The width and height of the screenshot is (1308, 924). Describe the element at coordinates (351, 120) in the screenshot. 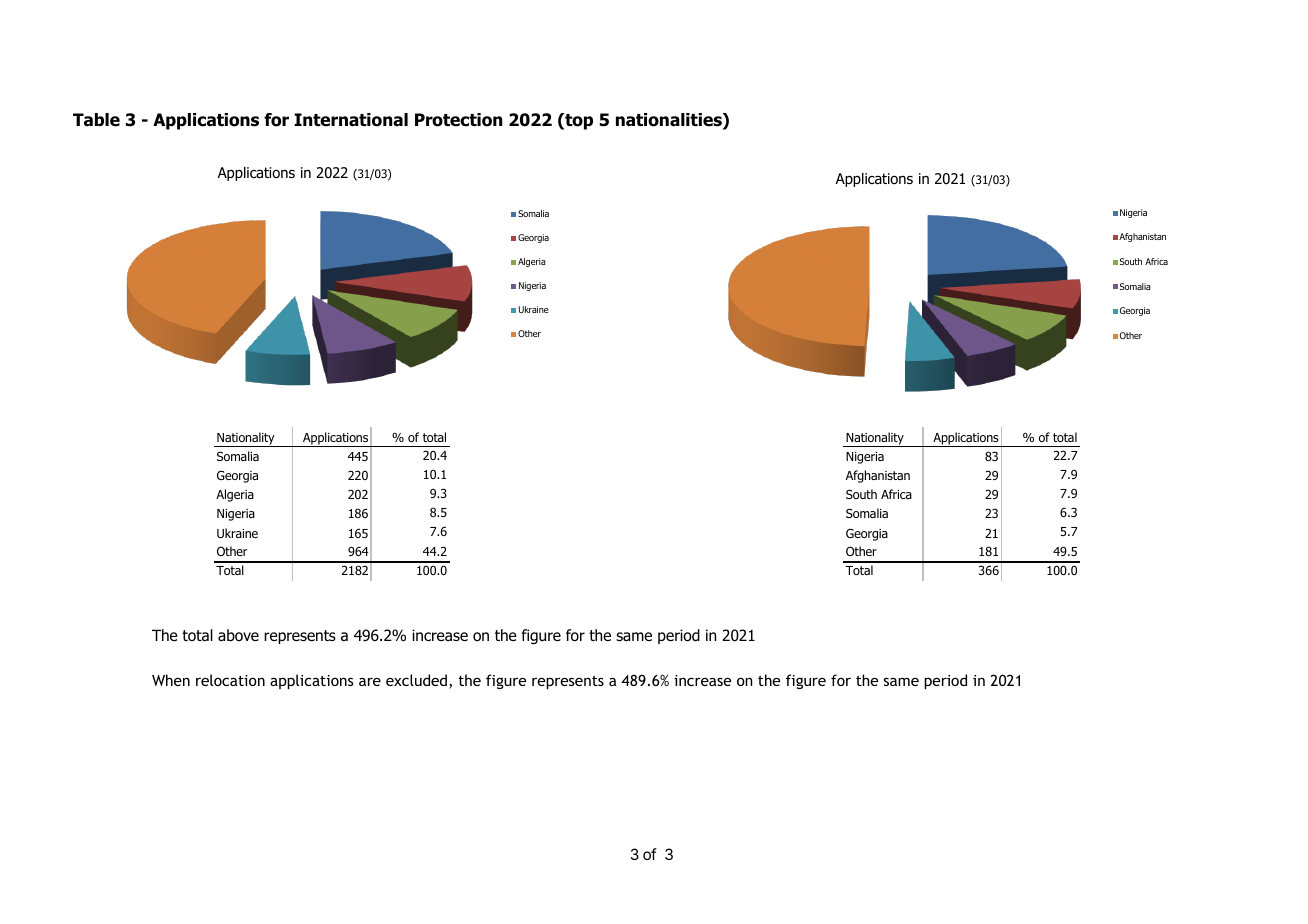

I see `International` at that location.
